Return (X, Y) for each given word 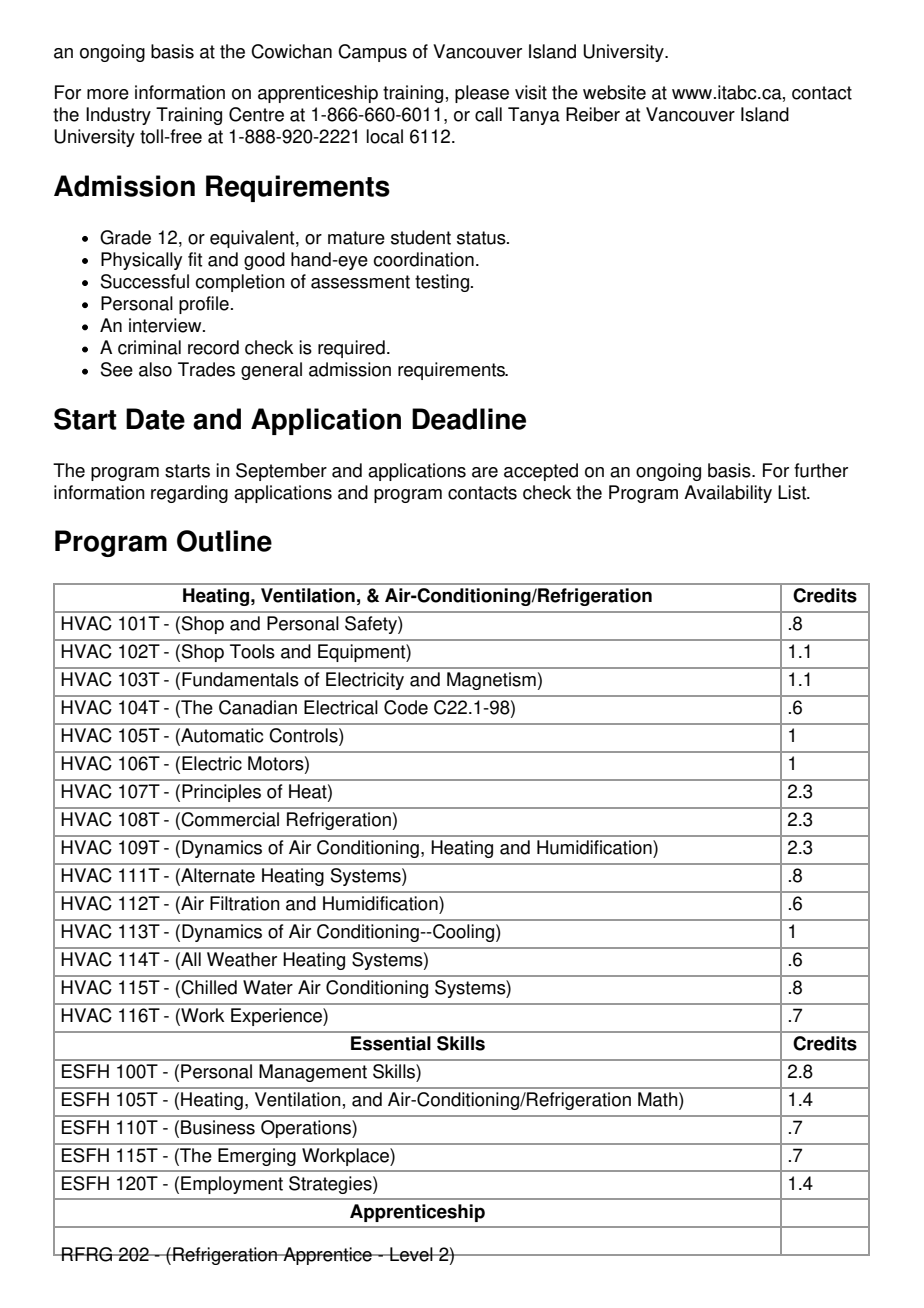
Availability (728, 494)
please (482, 94)
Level (411, 1254)
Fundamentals (240, 679)
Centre (256, 114)
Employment (232, 1185)
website (614, 92)
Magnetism (491, 681)
